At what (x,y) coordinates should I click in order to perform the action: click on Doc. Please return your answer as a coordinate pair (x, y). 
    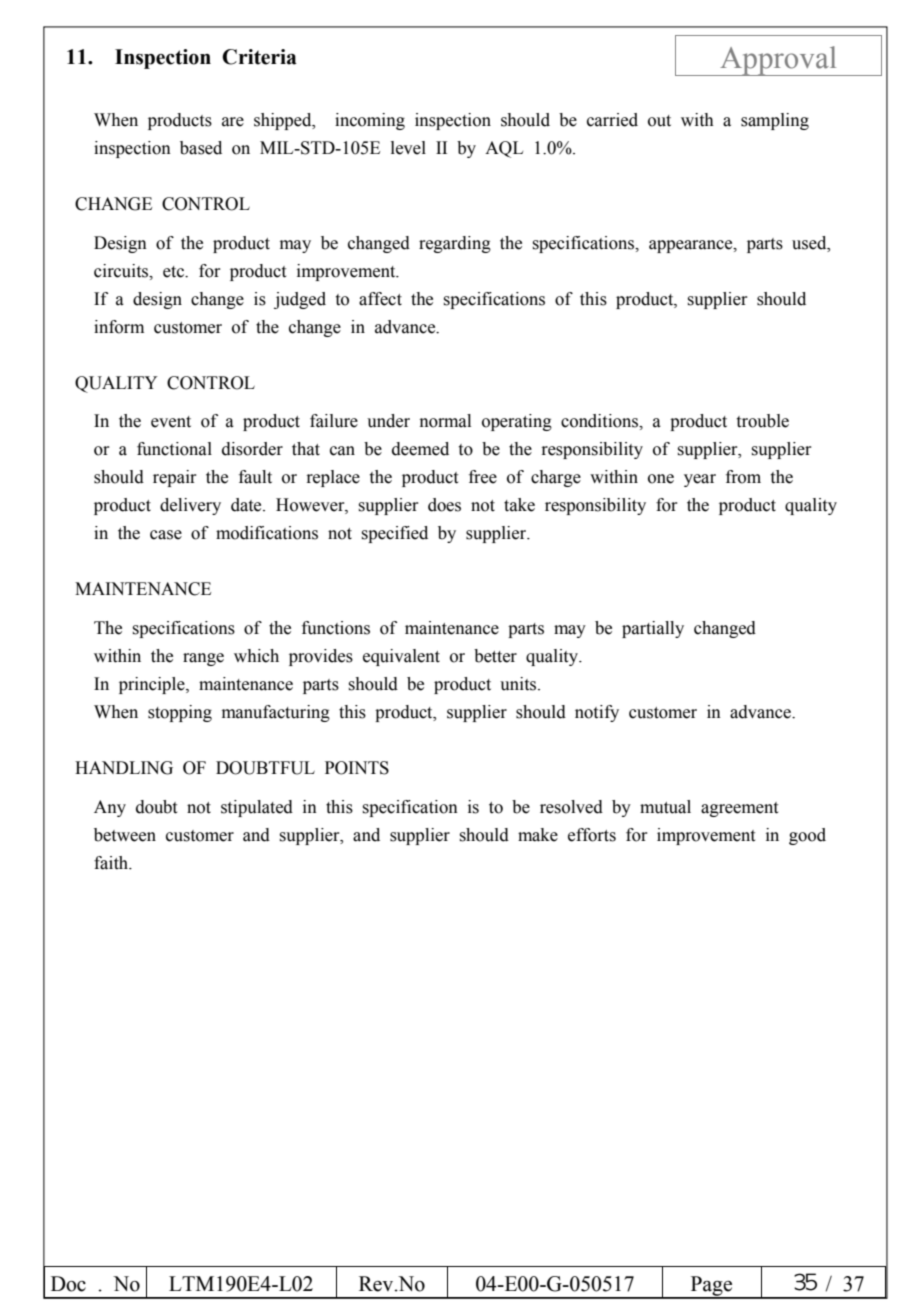
    Looking at the image, I should click on (68, 1284).
